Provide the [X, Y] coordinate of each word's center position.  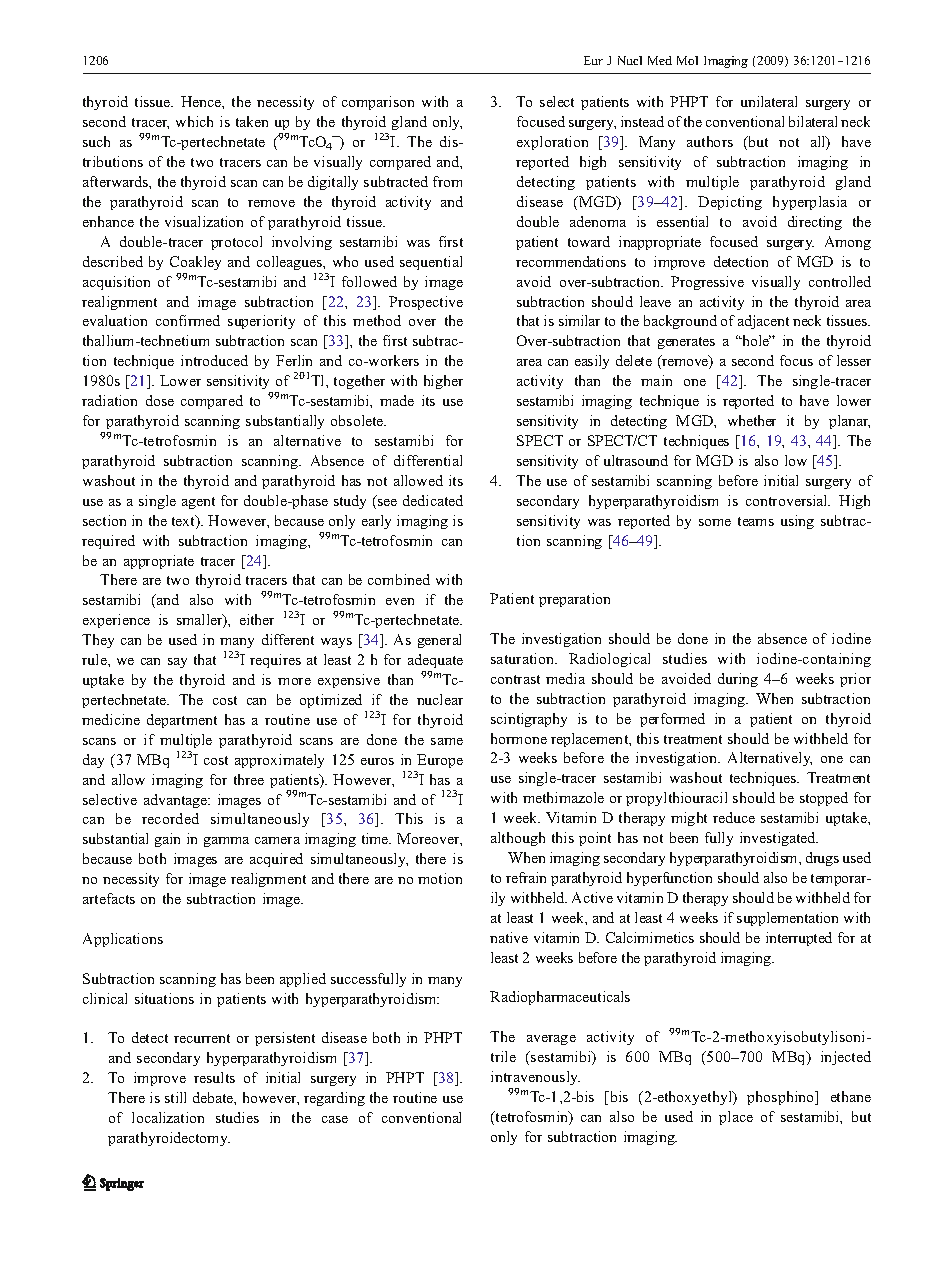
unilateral [769, 101]
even [400, 601]
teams [756, 521]
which [194, 121]
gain [167, 840]
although [518, 839]
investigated [779, 839]
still [175, 1097]
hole [755, 340]
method [377, 320]
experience [116, 621]
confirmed [188, 320]
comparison [378, 103]
